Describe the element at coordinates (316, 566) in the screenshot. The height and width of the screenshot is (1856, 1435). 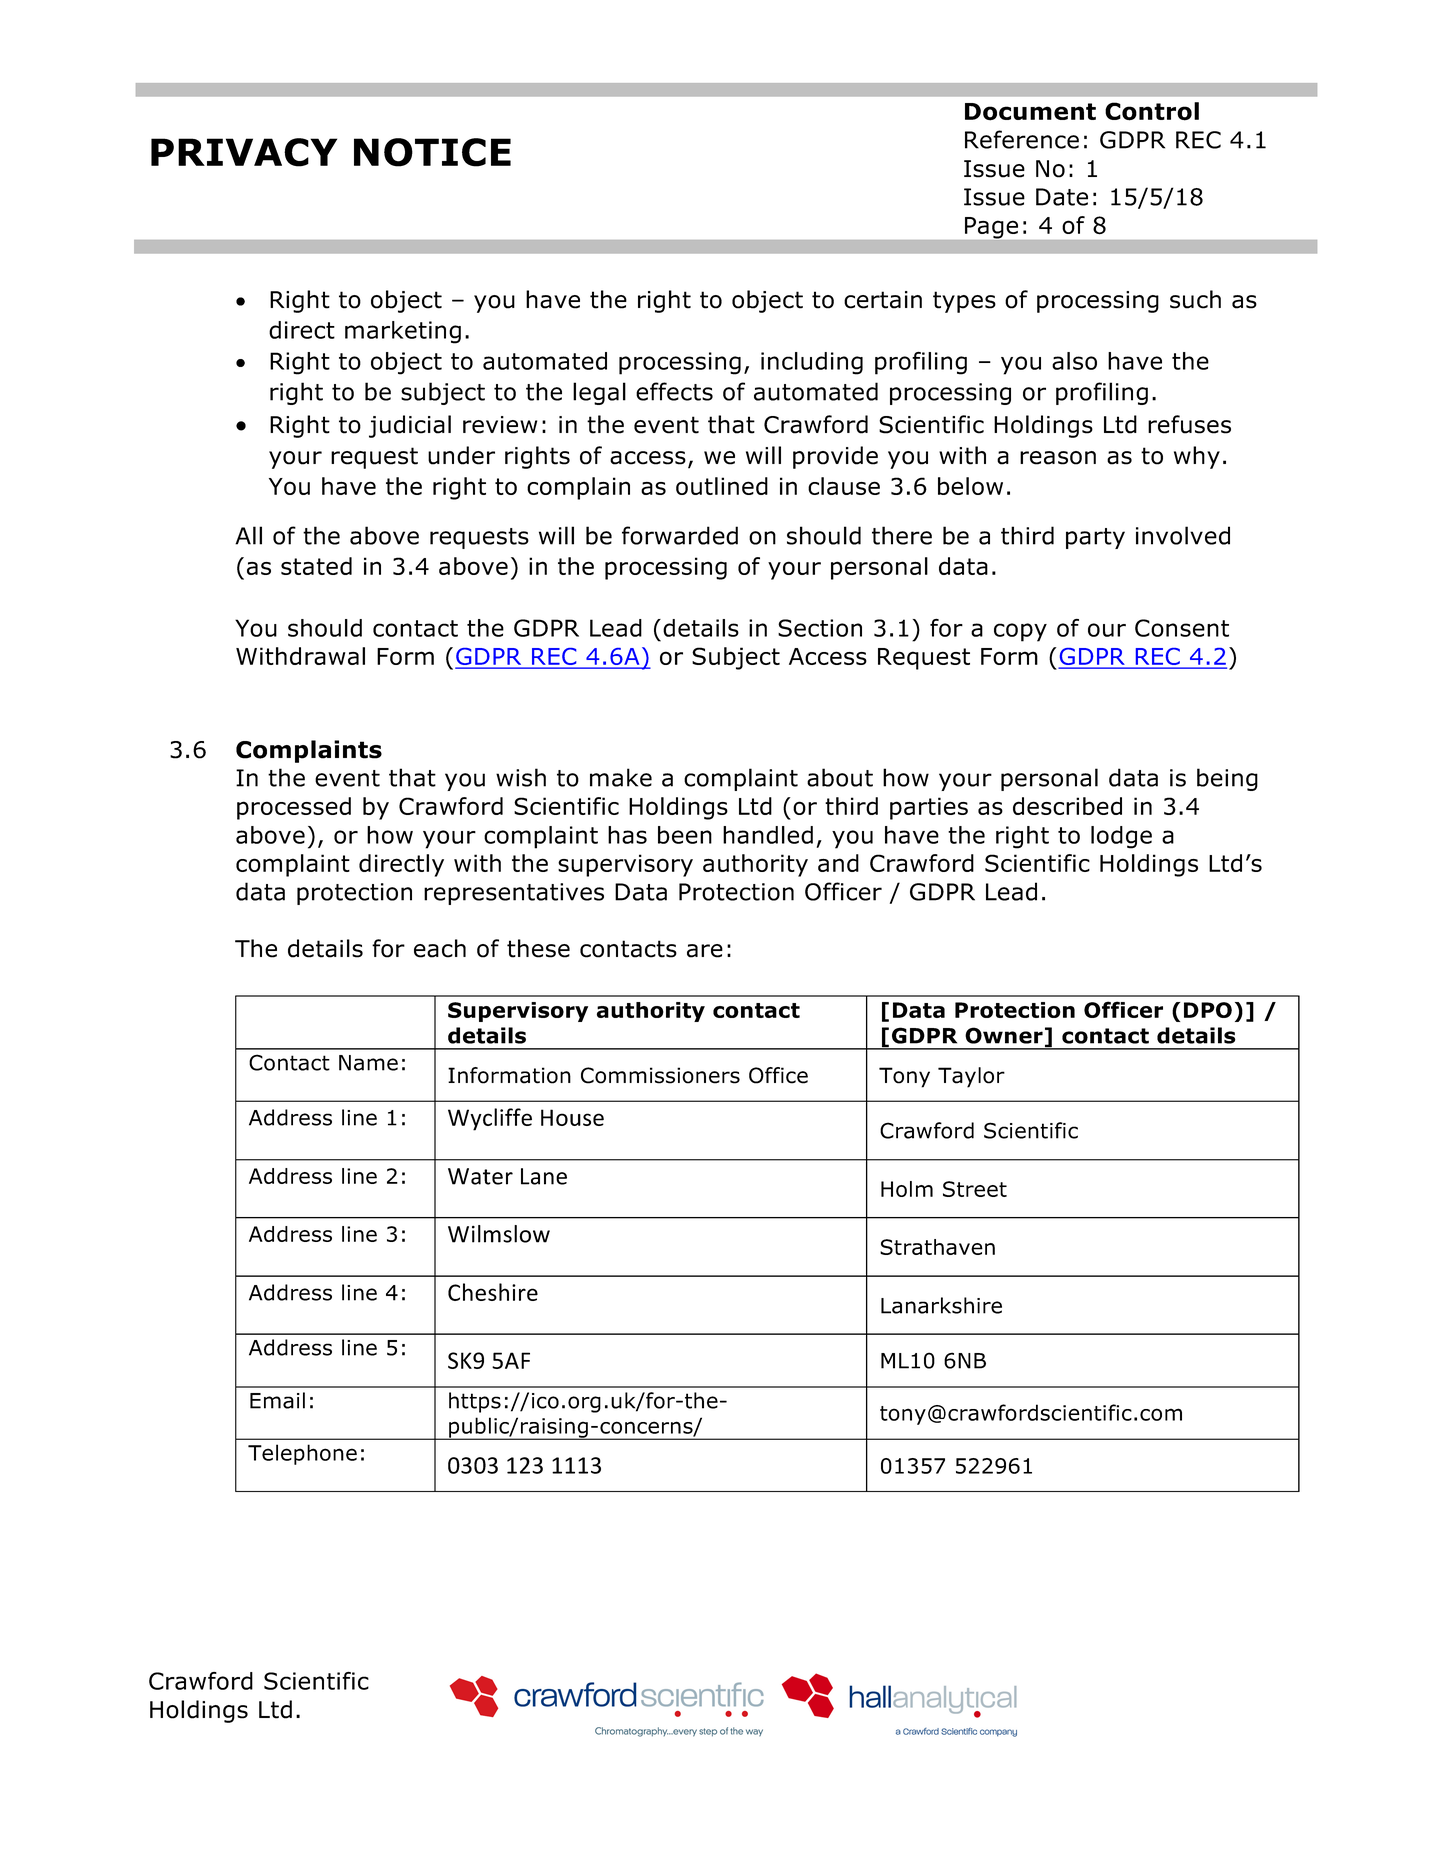
I see `stated` at that location.
